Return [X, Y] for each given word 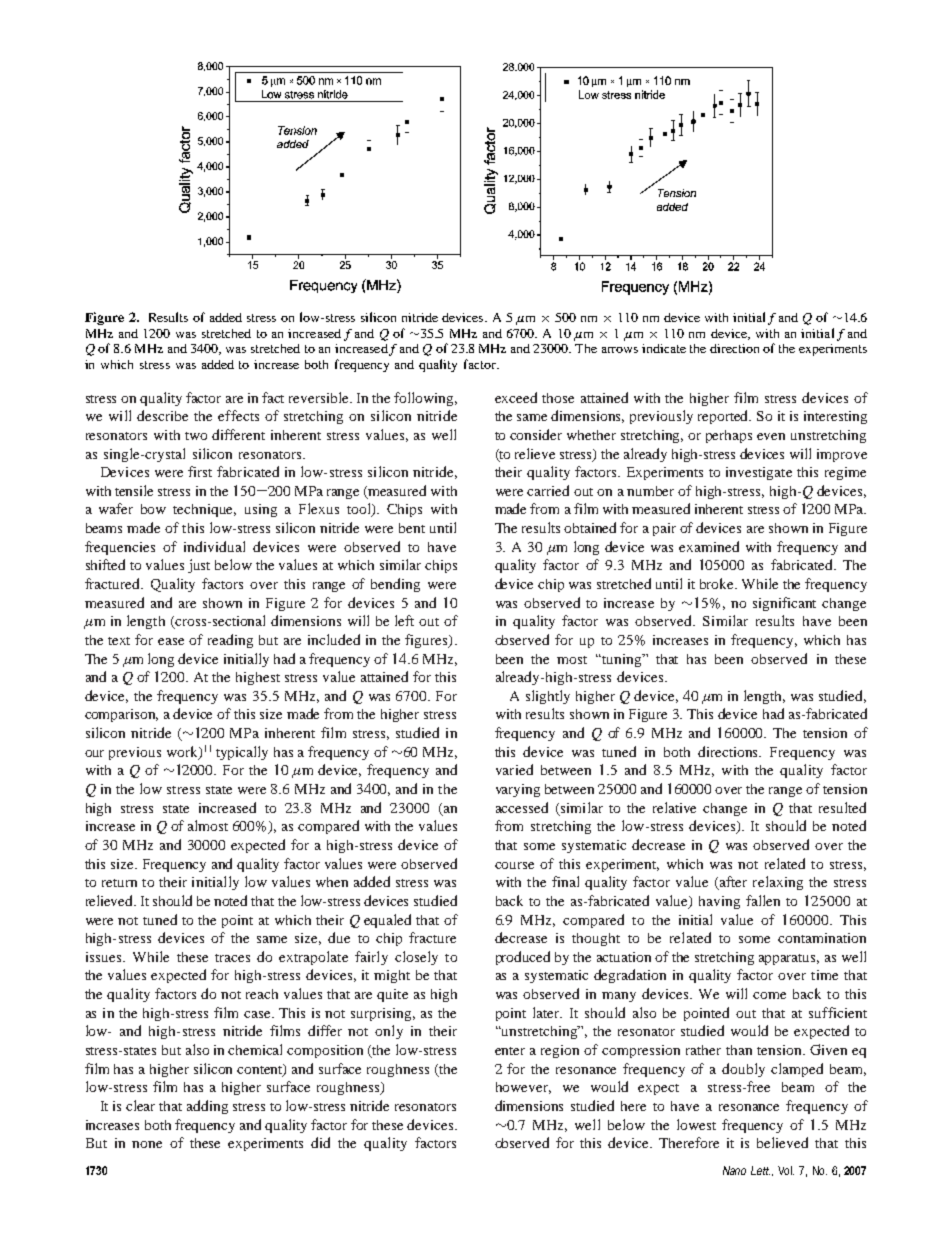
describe [162, 415]
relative [674, 807]
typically [242, 753]
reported [724, 417]
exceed [516, 397]
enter [510, 1051]
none [147, 1144]
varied [514, 769]
